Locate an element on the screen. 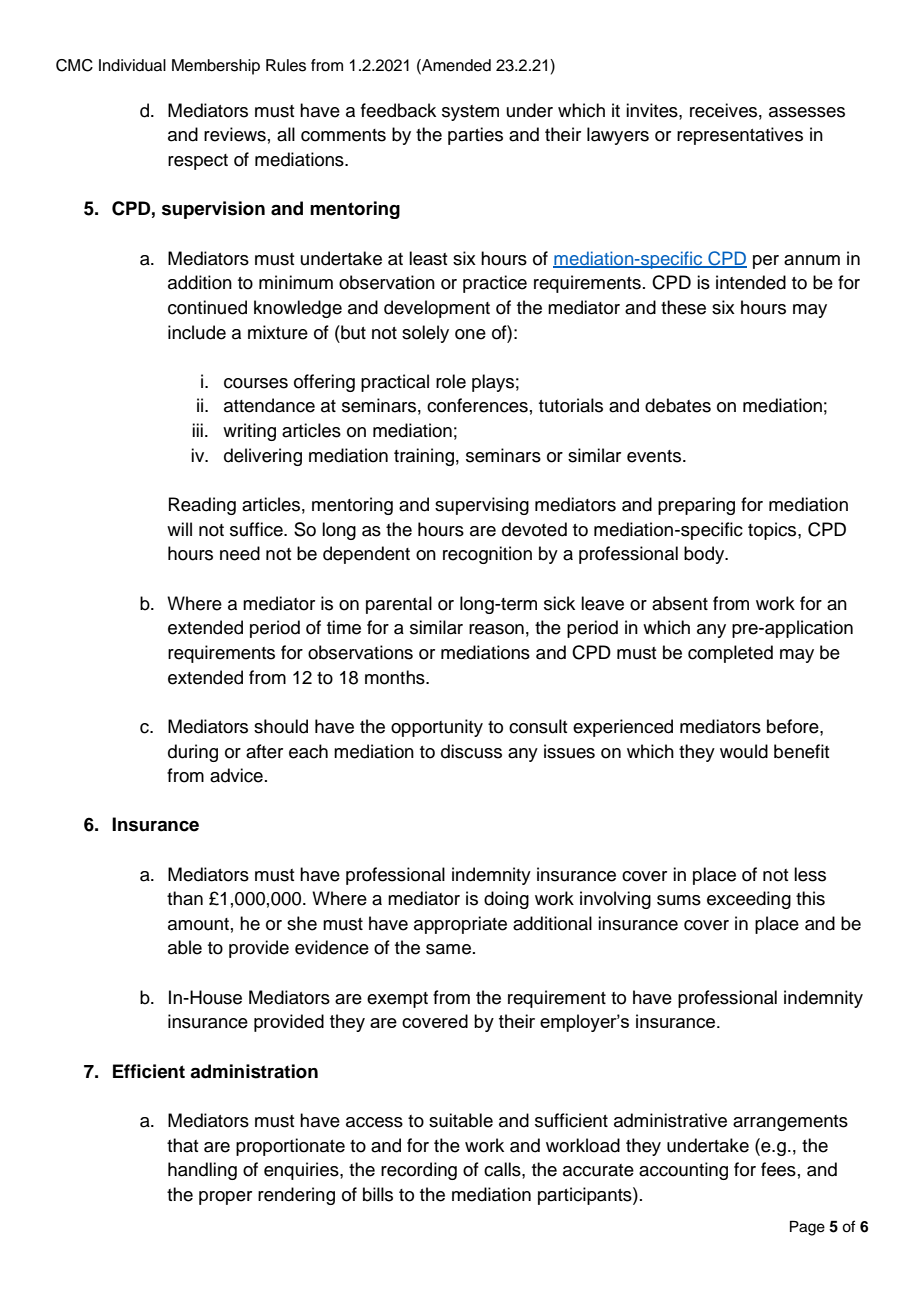 The width and height of the screenshot is (924, 1307). preparing is located at coordinates (696, 506).
